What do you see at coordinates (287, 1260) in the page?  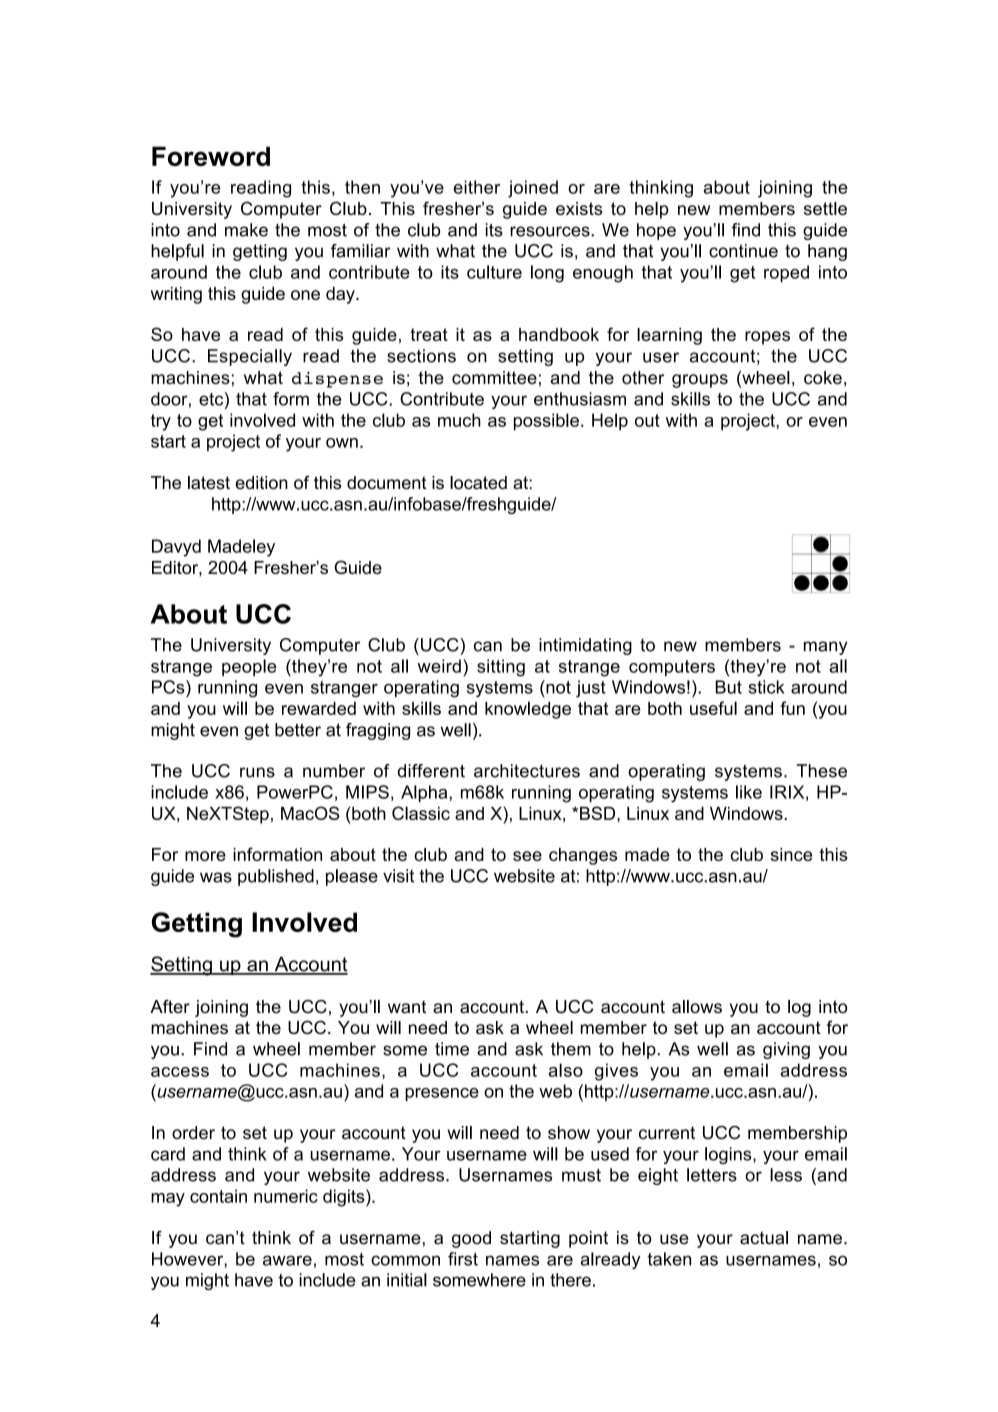 I see `aware` at bounding box center [287, 1260].
